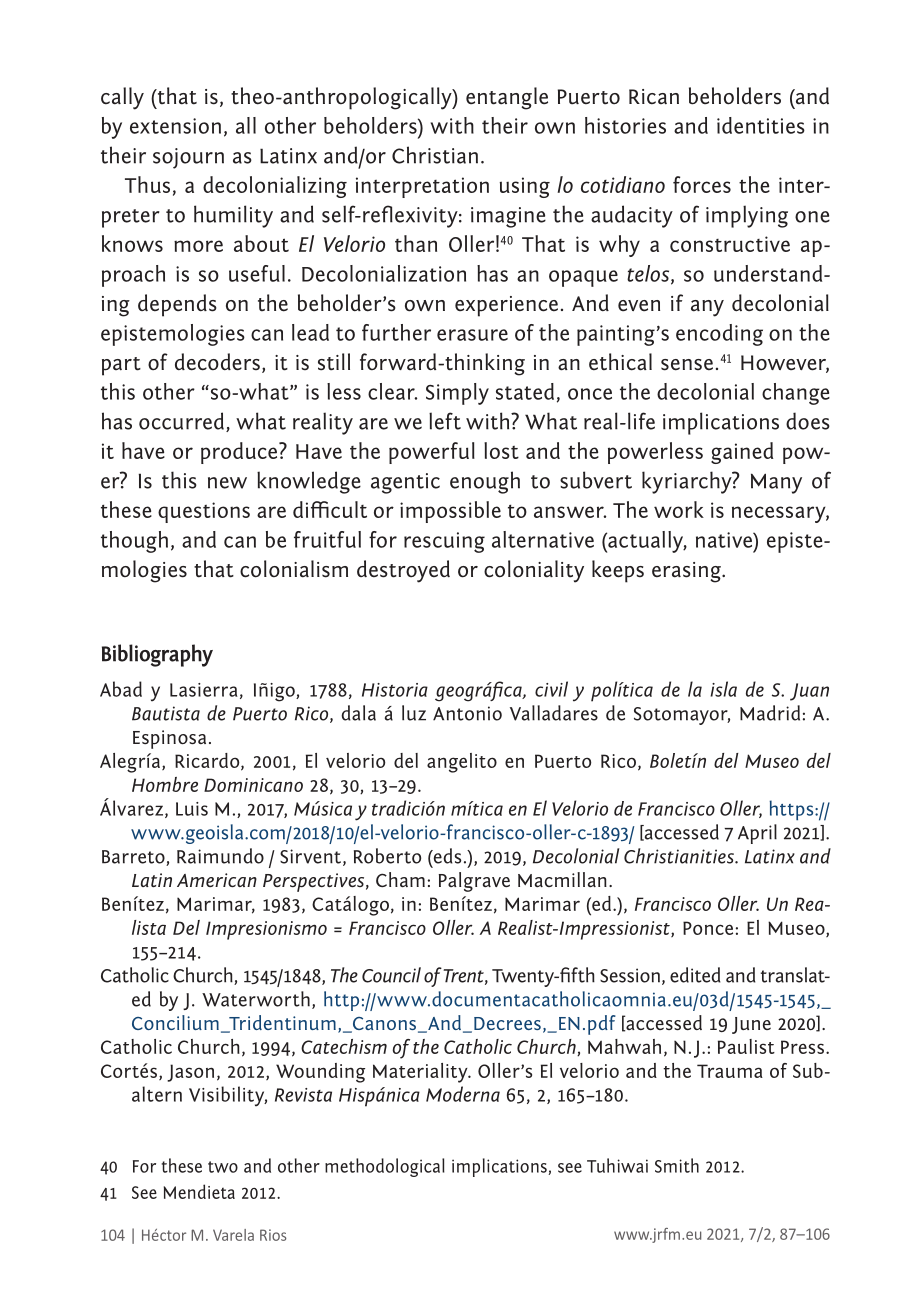 The width and height of the screenshot is (924, 1311). Describe the element at coordinates (157, 655) in the screenshot. I see `Bibliography` at that location.
